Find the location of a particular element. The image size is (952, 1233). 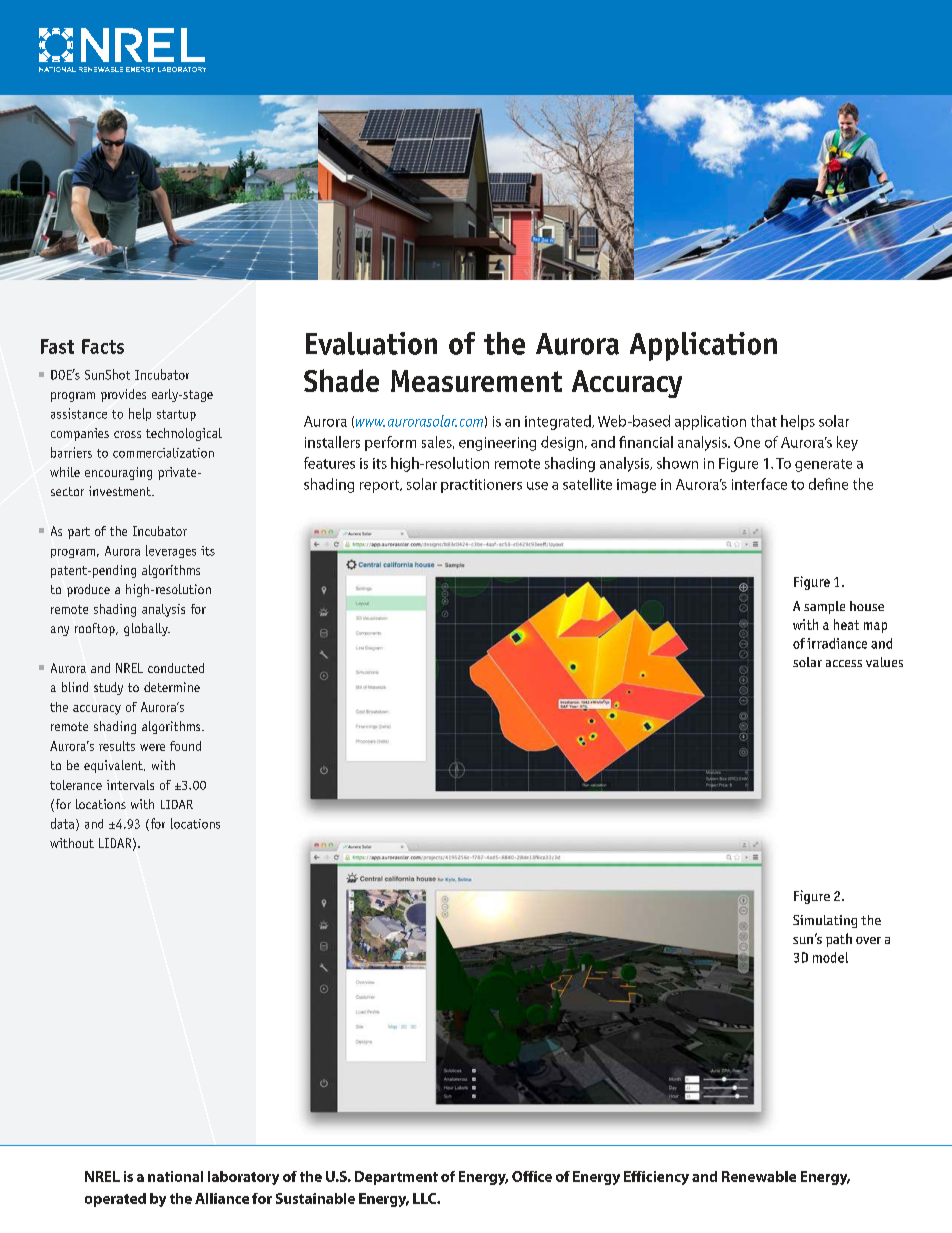

practitioners is located at coordinates (481, 486).
